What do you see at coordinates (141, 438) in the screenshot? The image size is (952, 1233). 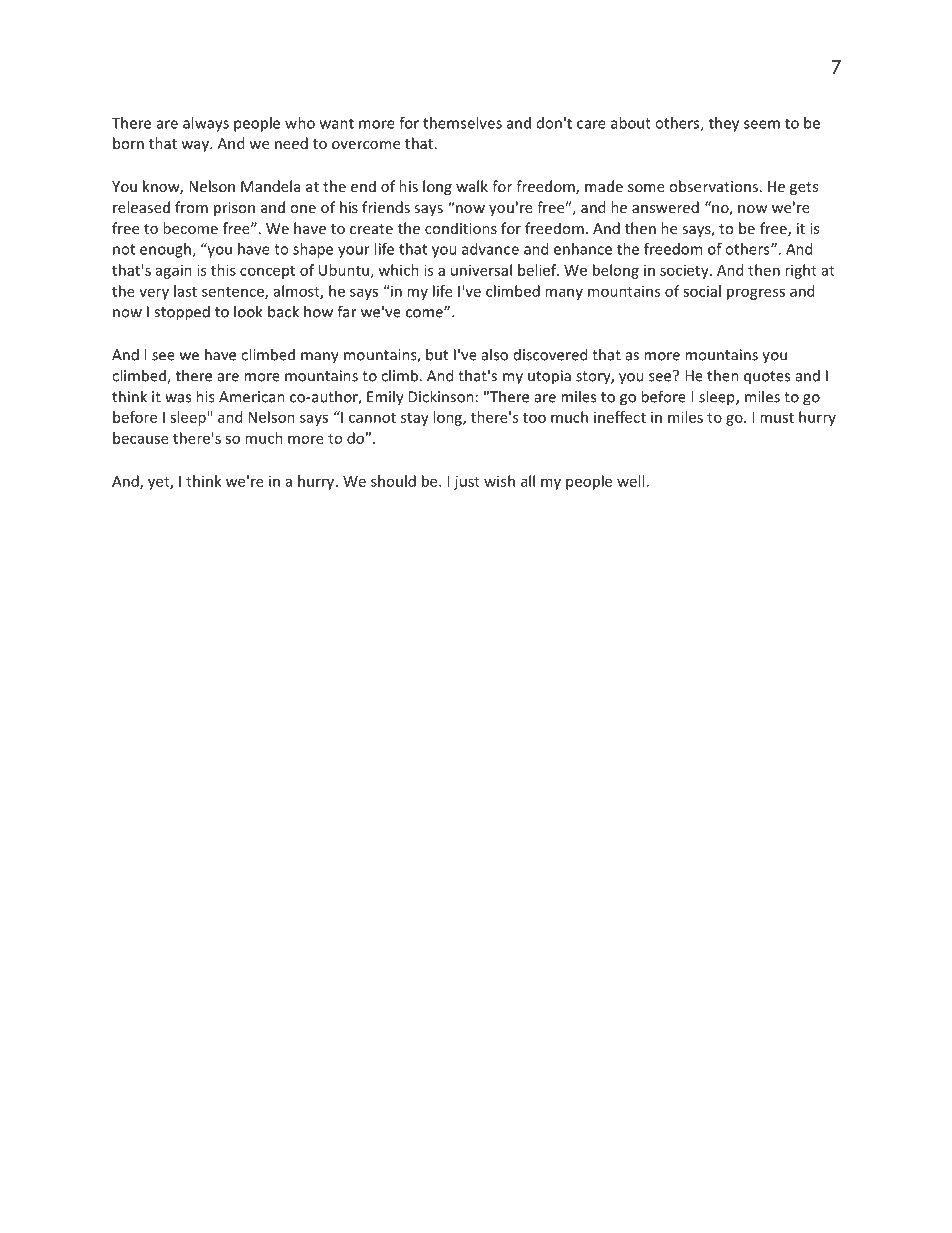 I see `because` at bounding box center [141, 438].
